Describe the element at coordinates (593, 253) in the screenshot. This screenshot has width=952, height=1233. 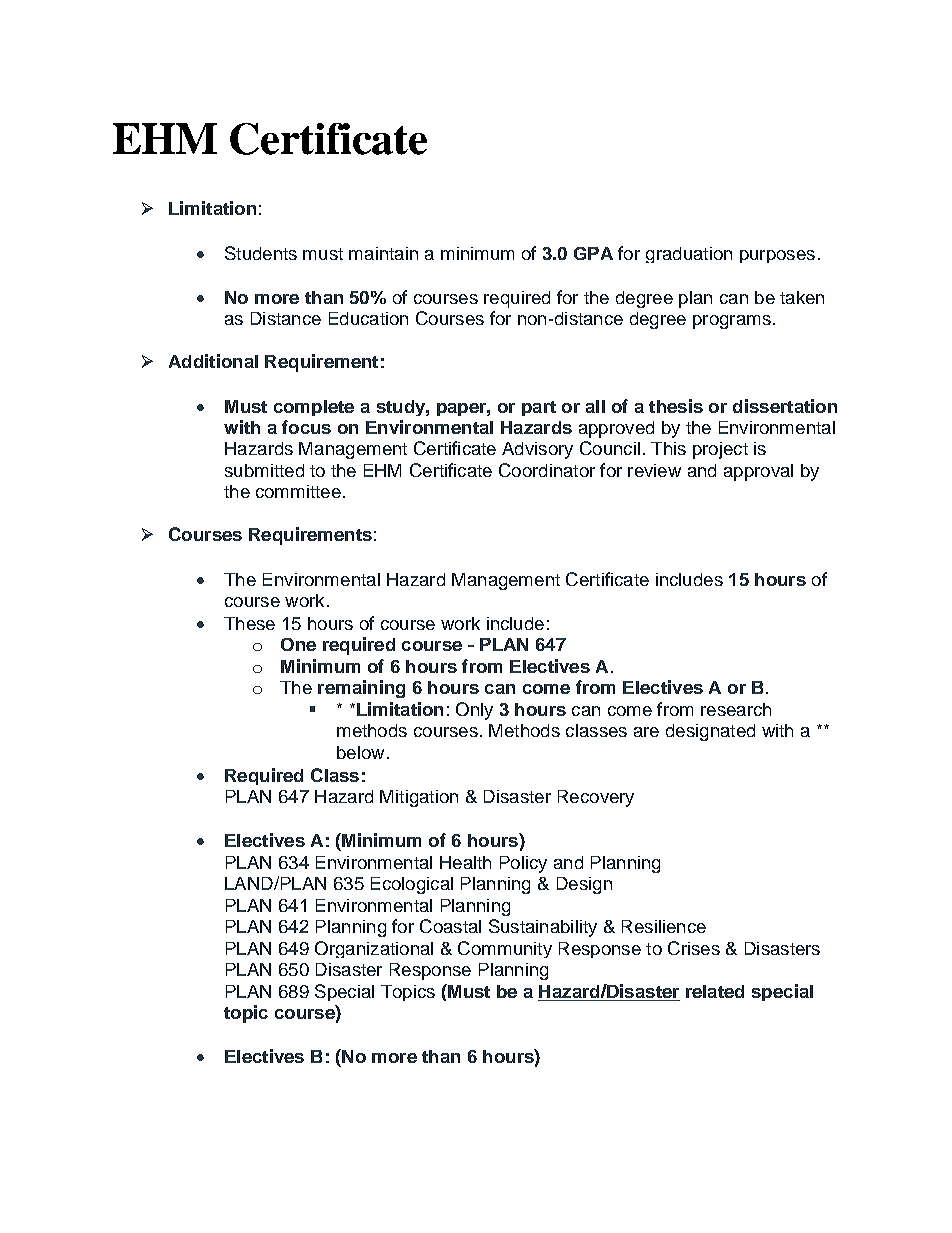
I see `GPA` at that location.
